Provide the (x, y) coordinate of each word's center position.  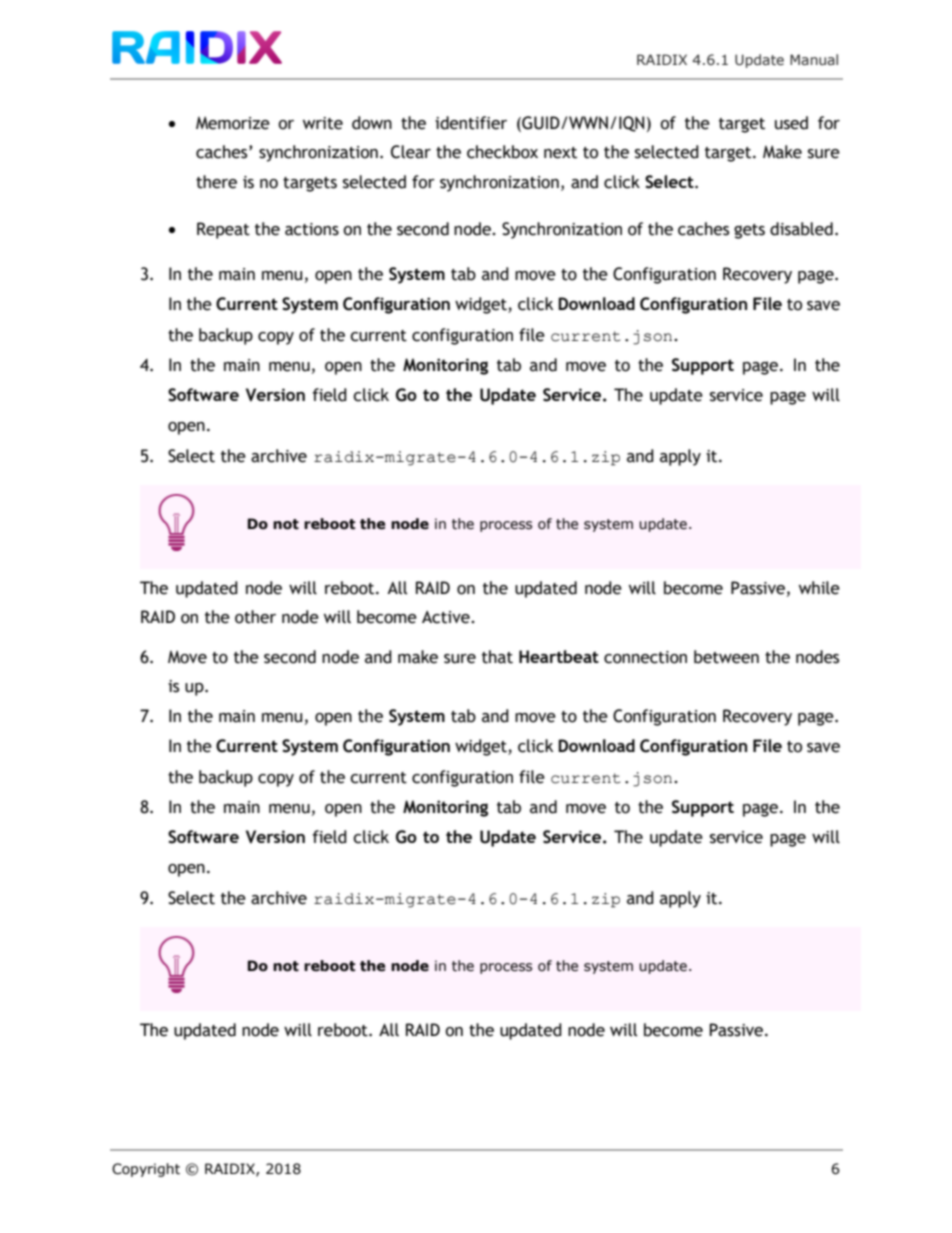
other (255, 617)
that (497, 657)
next (560, 153)
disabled (801, 229)
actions (312, 229)
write (323, 123)
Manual (814, 59)
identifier (471, 123)
